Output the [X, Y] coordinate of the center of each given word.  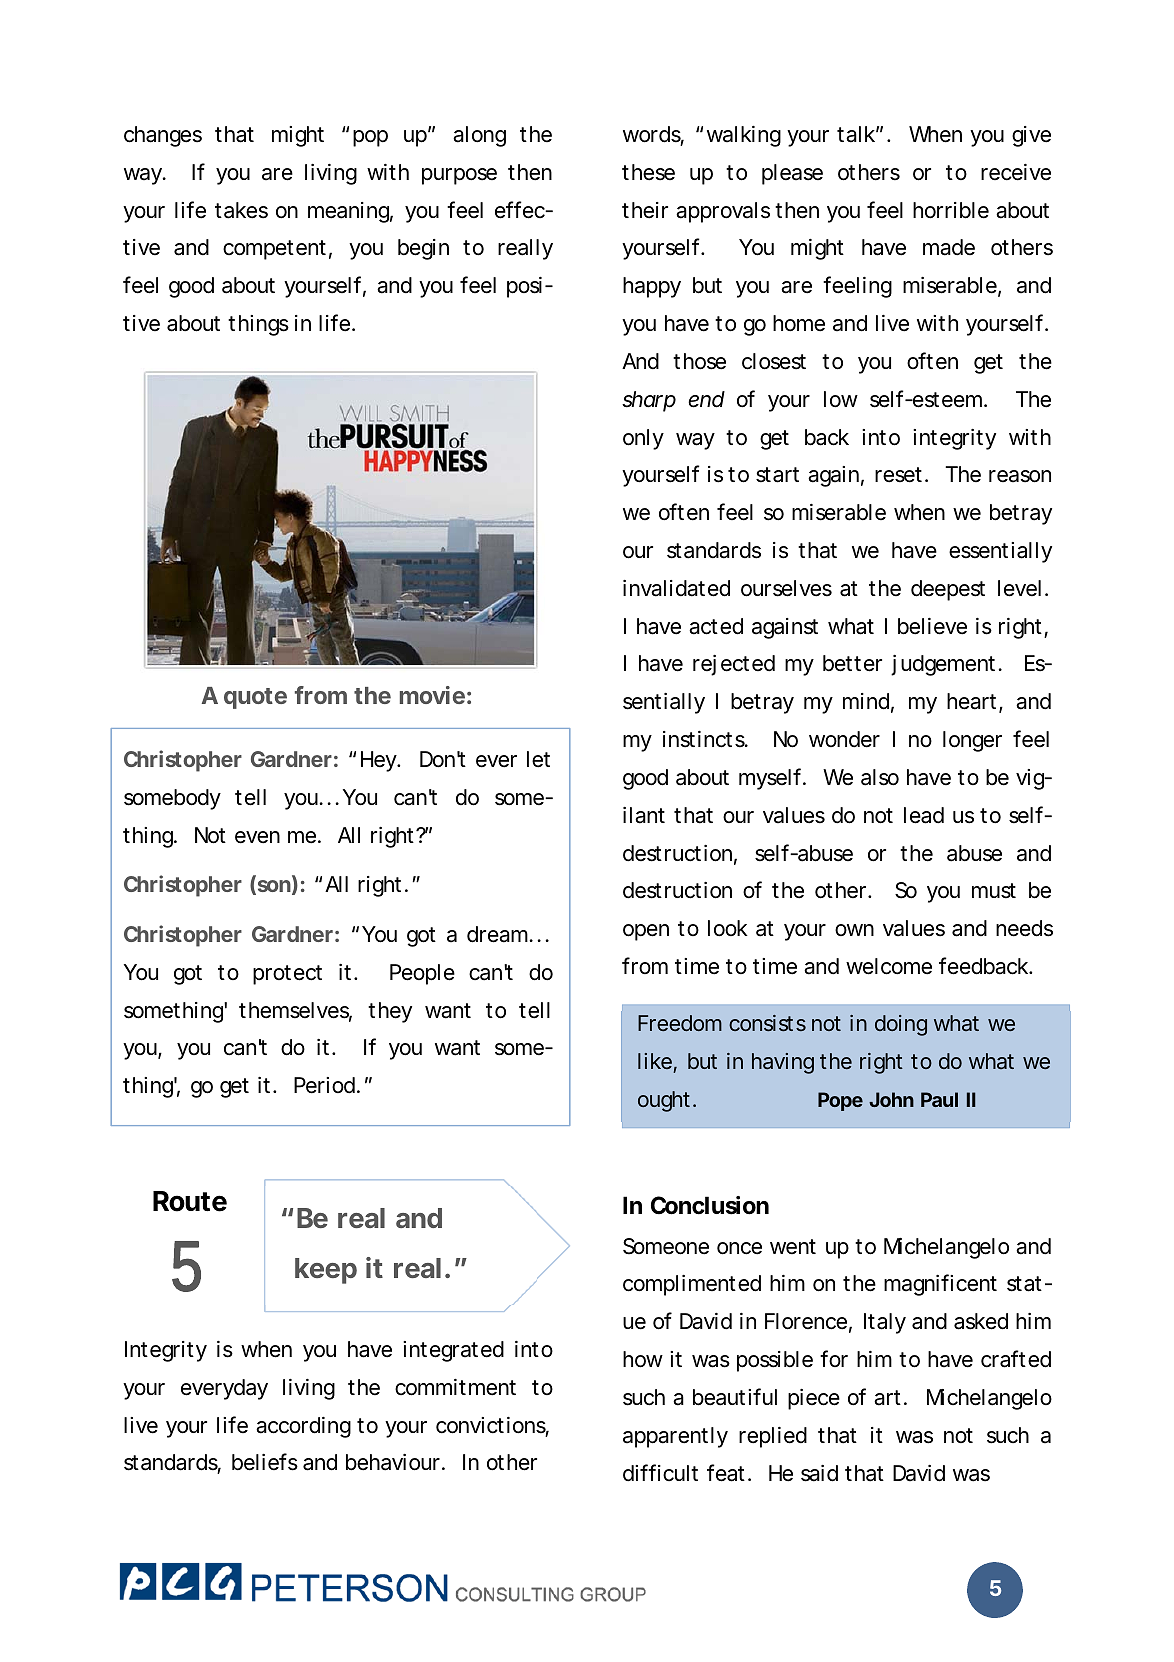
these [648, 172]
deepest [948, 590]
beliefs [265, 1462]
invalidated [676, 588]
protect [287, 975]
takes [241, 210]
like [655, 1061]
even [257, 837]
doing [901, 1025]
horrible [951, 210]
